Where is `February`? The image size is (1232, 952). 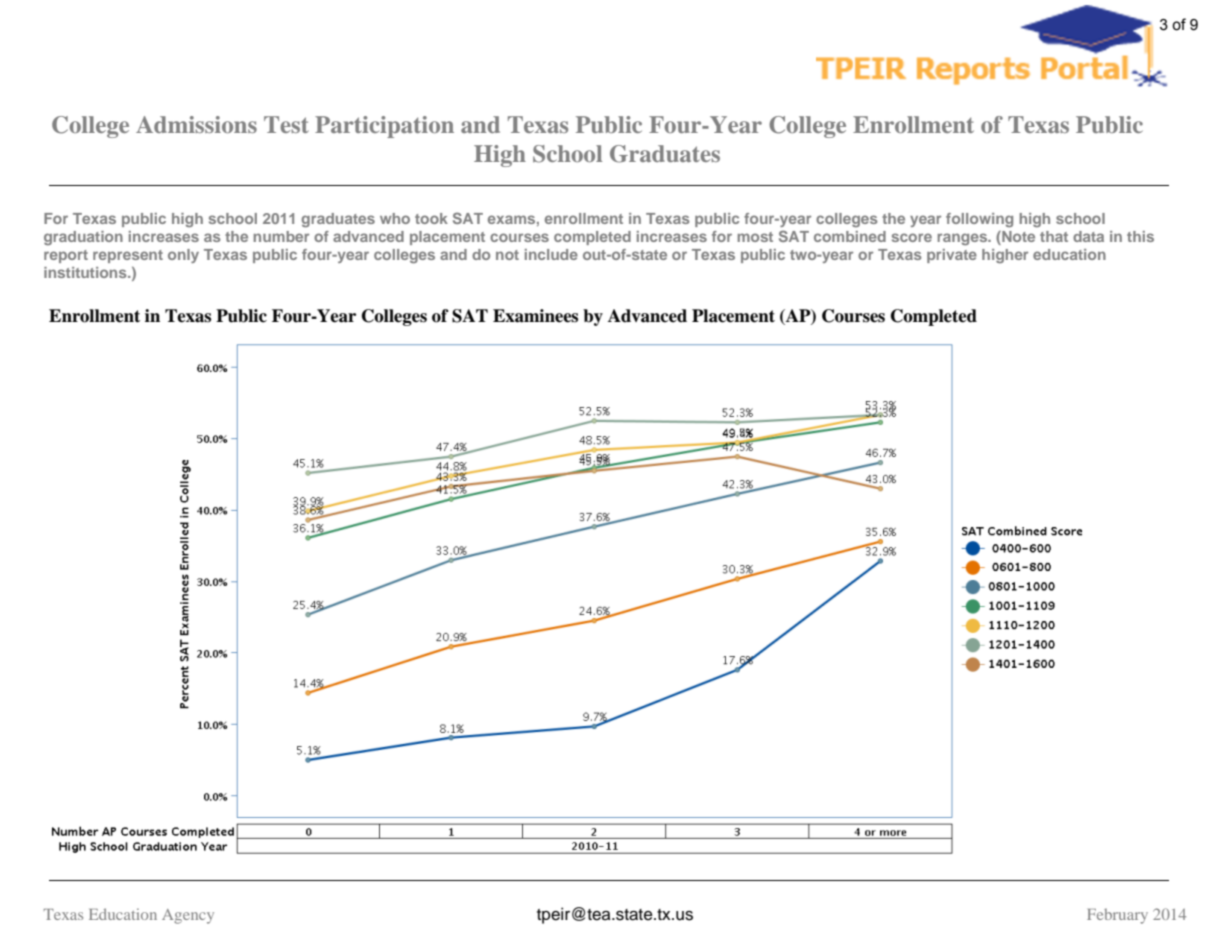
February is located at coordinates (1117, 916).
